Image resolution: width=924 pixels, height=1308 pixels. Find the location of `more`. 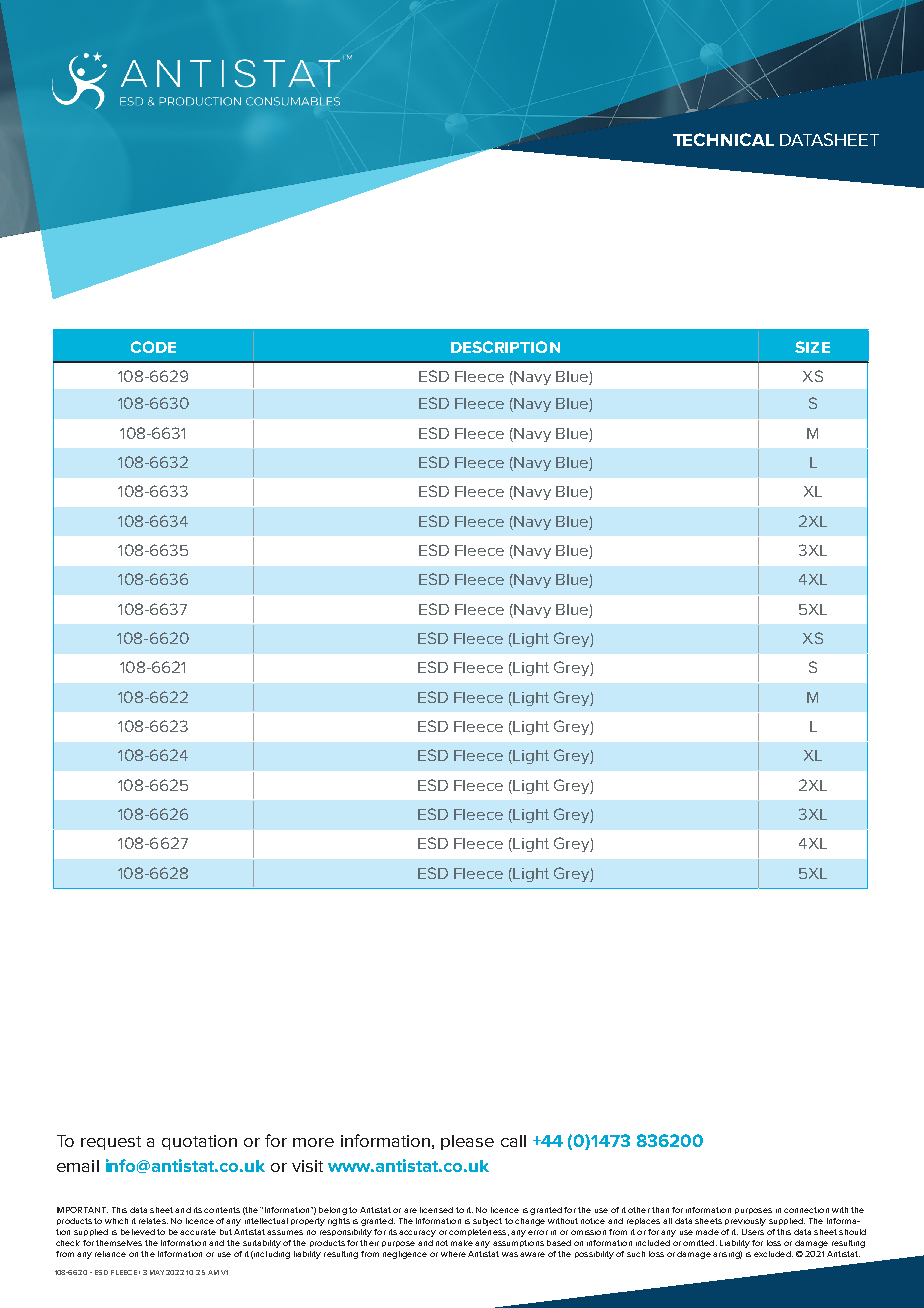

more is located at coordinates (313, 1142).
